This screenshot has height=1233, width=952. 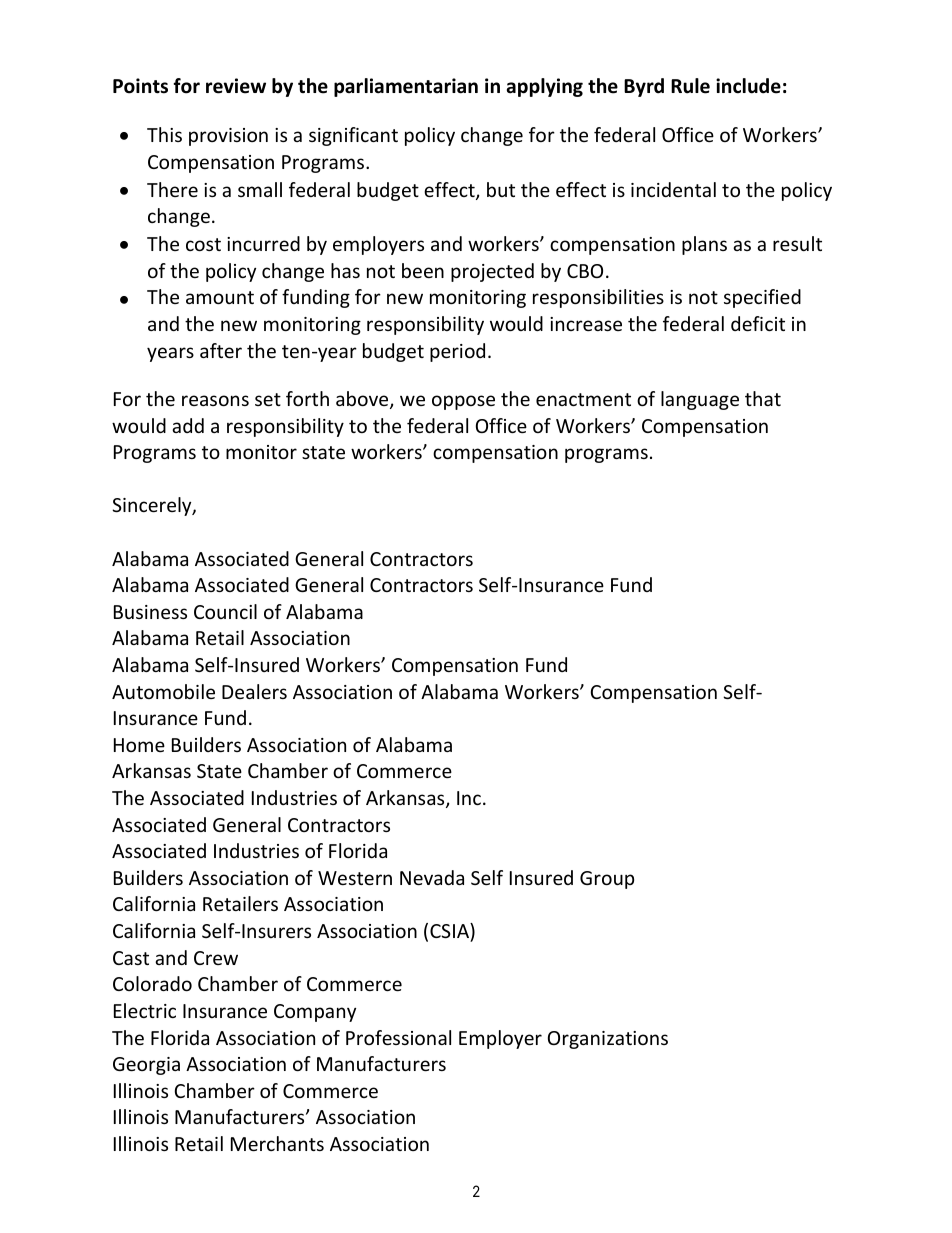 I want to click on Council, so click(x=225, y=611).
